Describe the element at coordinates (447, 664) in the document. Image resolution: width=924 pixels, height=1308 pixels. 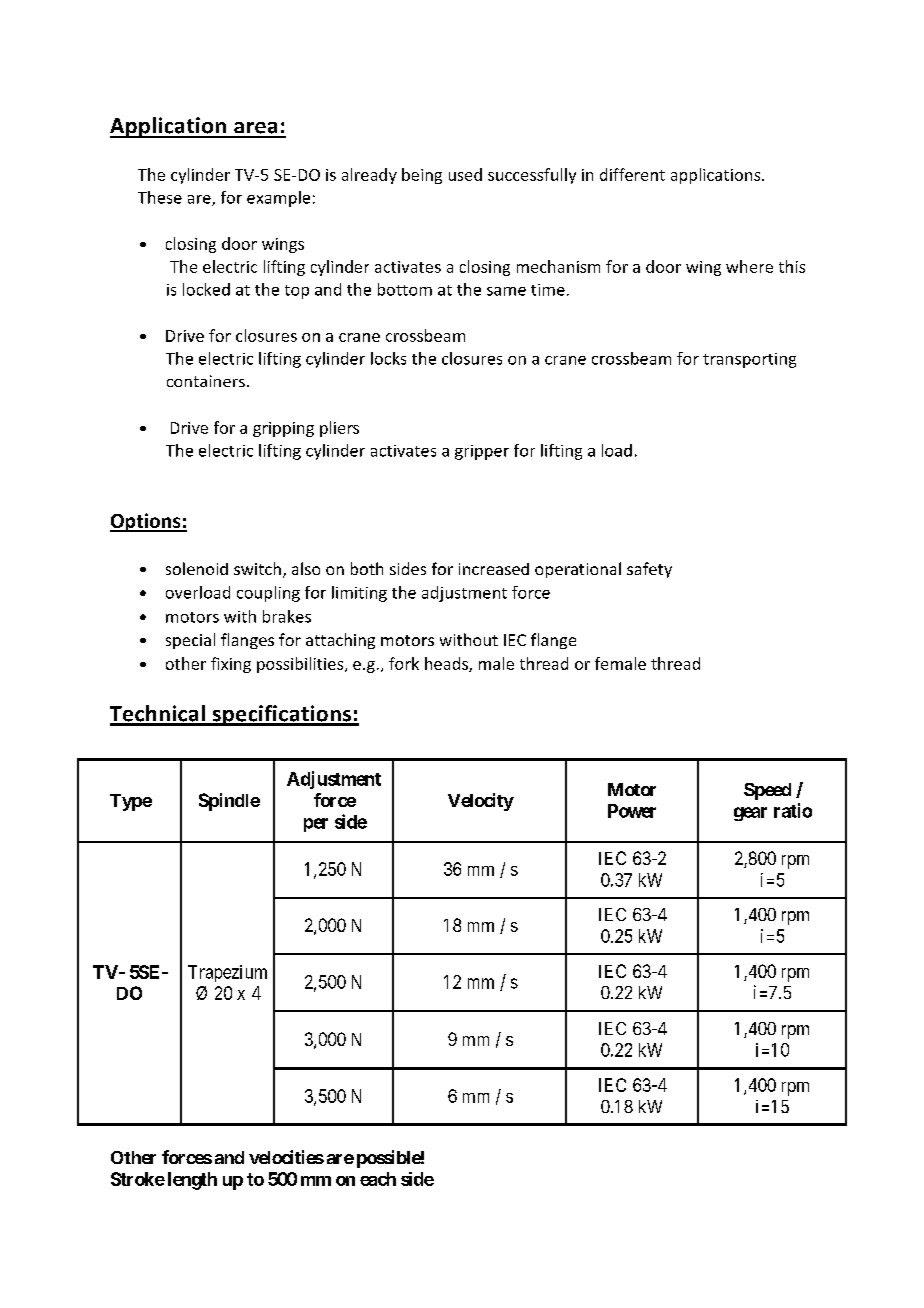
I see `heads` at that location.
